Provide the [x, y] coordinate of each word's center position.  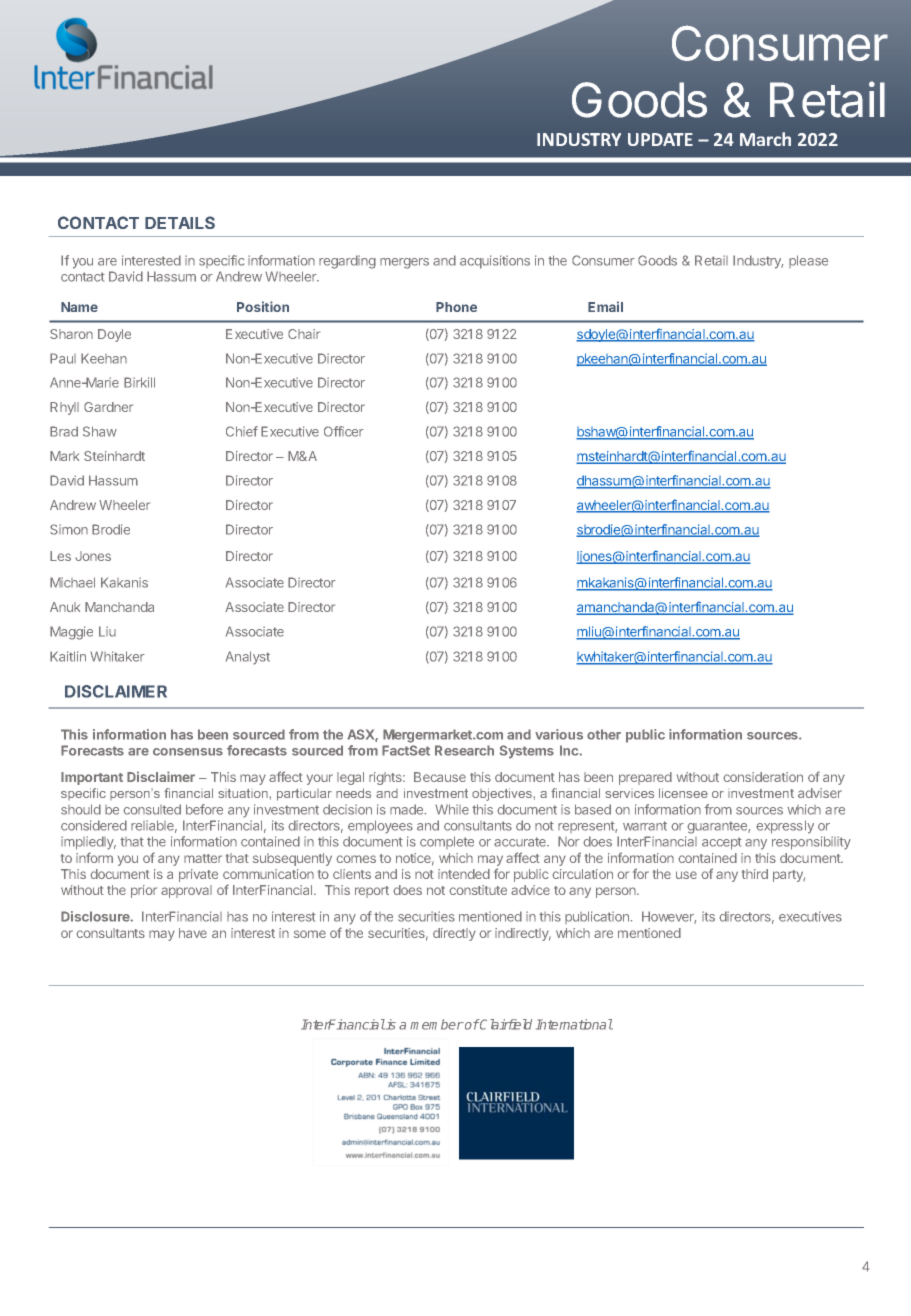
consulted [152, 809]
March [765, 139]
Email [605, 306]
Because [440, 777]
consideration [763, 777]
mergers [404, 263]
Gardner [108, 407]
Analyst [248, 658]
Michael [72, 582]
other [604, 734]
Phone [456, 307]
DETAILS [180, 222]
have [193, 933]
